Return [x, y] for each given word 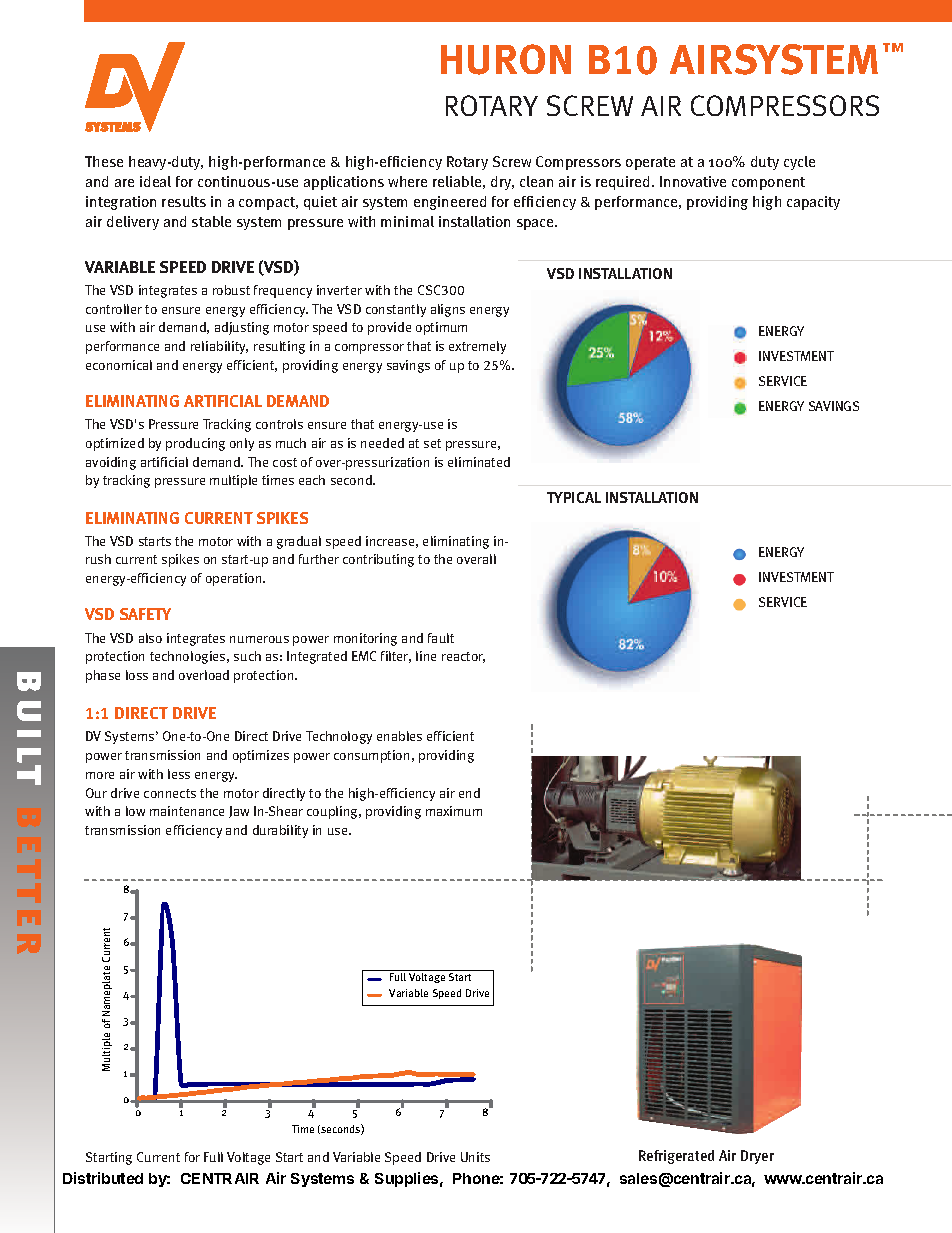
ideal [155, 181]
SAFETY [145, 614]
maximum [454, 811]
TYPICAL [574, 497]
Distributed [103, 1178]
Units [475, 1157]
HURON [506, 59]
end [469, 793]
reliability [219, 347]
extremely [477, 347]
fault [441, 638]
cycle [799, 163]
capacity [813, 203]
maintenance [187, 811]
